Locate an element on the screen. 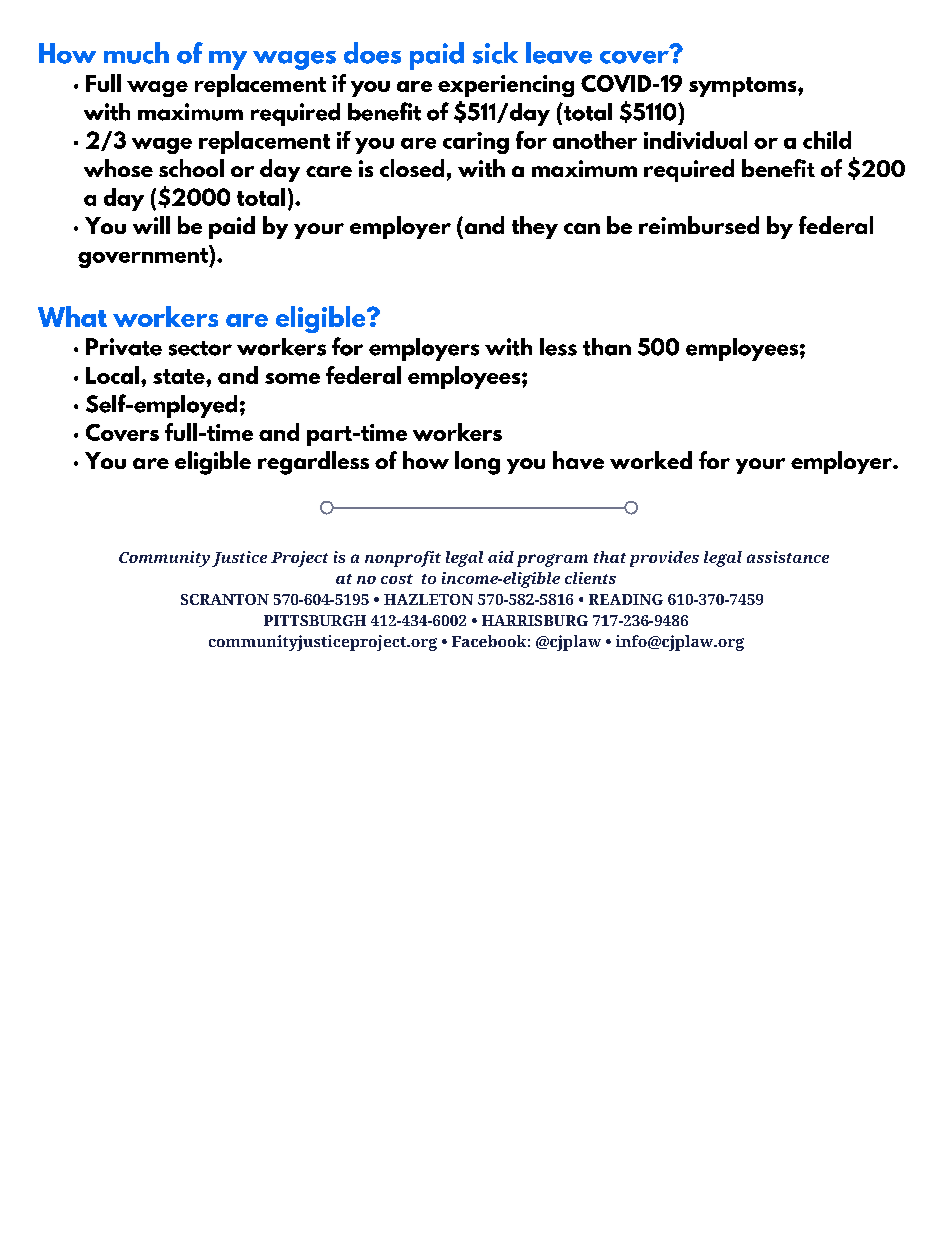  Private is located at coordinates (124, 347).
